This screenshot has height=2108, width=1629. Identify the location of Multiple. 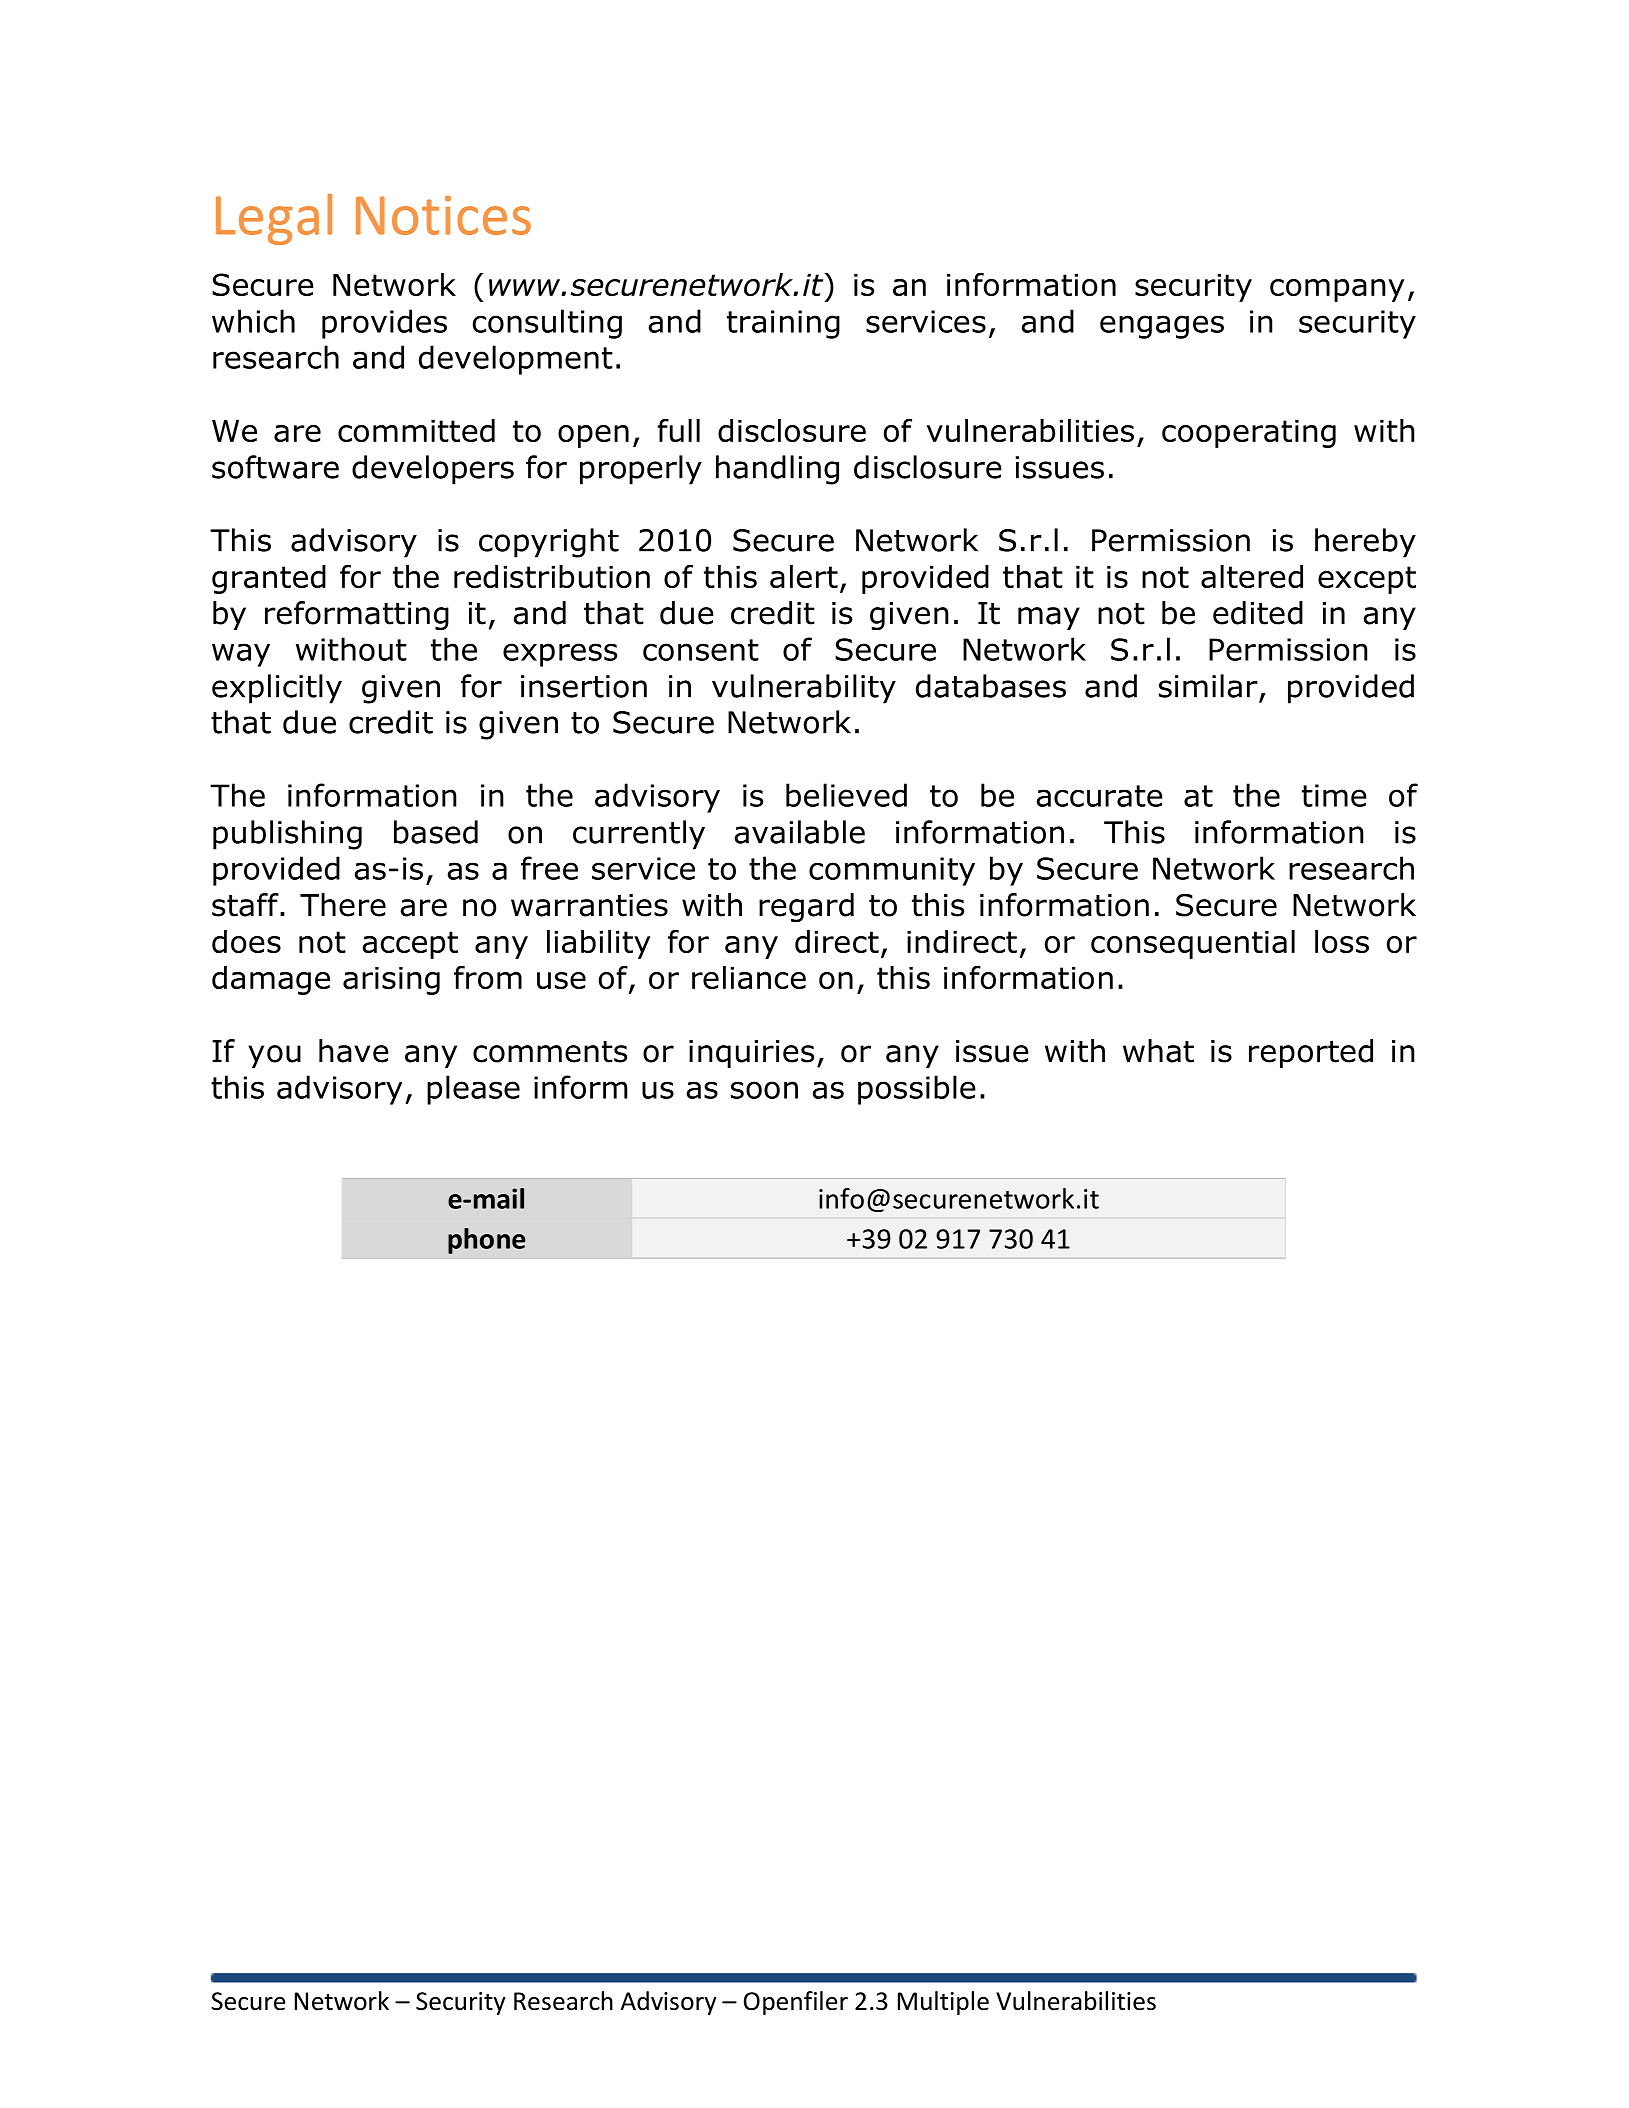
(943, 2003).
